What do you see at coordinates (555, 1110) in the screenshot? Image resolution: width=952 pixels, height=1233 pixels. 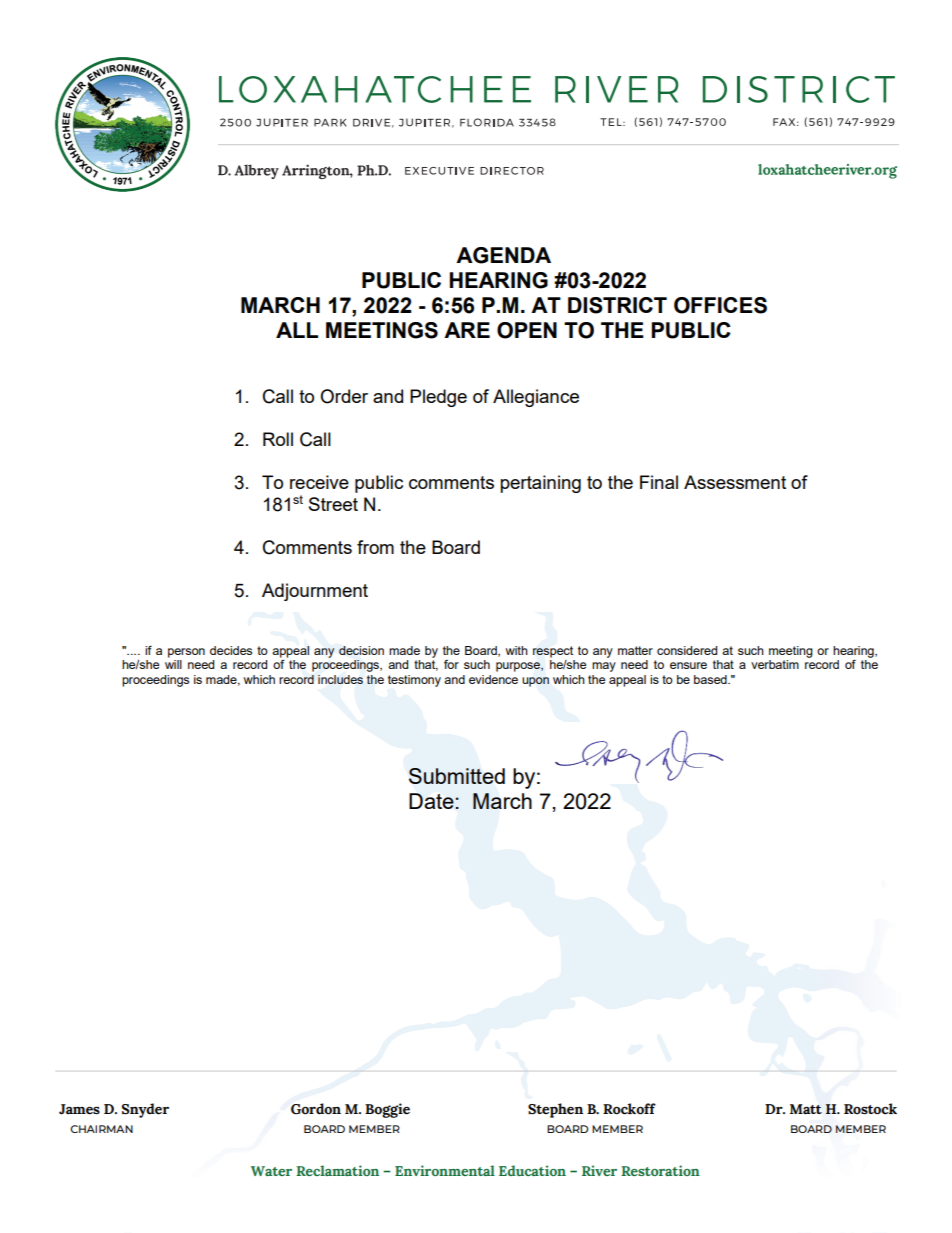 I see `Stephen` at bounding box center [555, 1110].
